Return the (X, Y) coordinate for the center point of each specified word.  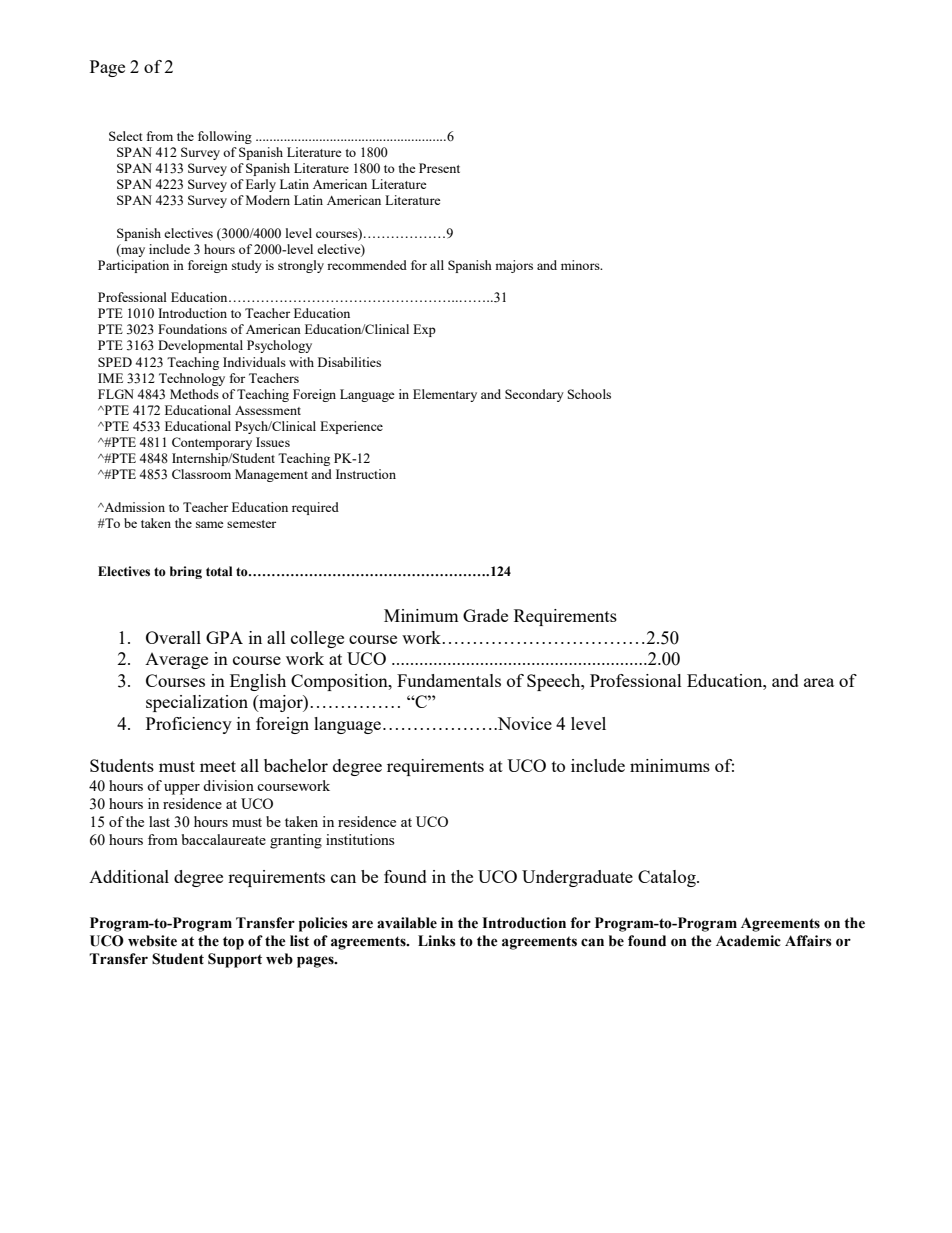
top (233, 943)
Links (437, 941)
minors (581, 265)
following (225, 137)
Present (439, 168)
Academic (748, 941)
